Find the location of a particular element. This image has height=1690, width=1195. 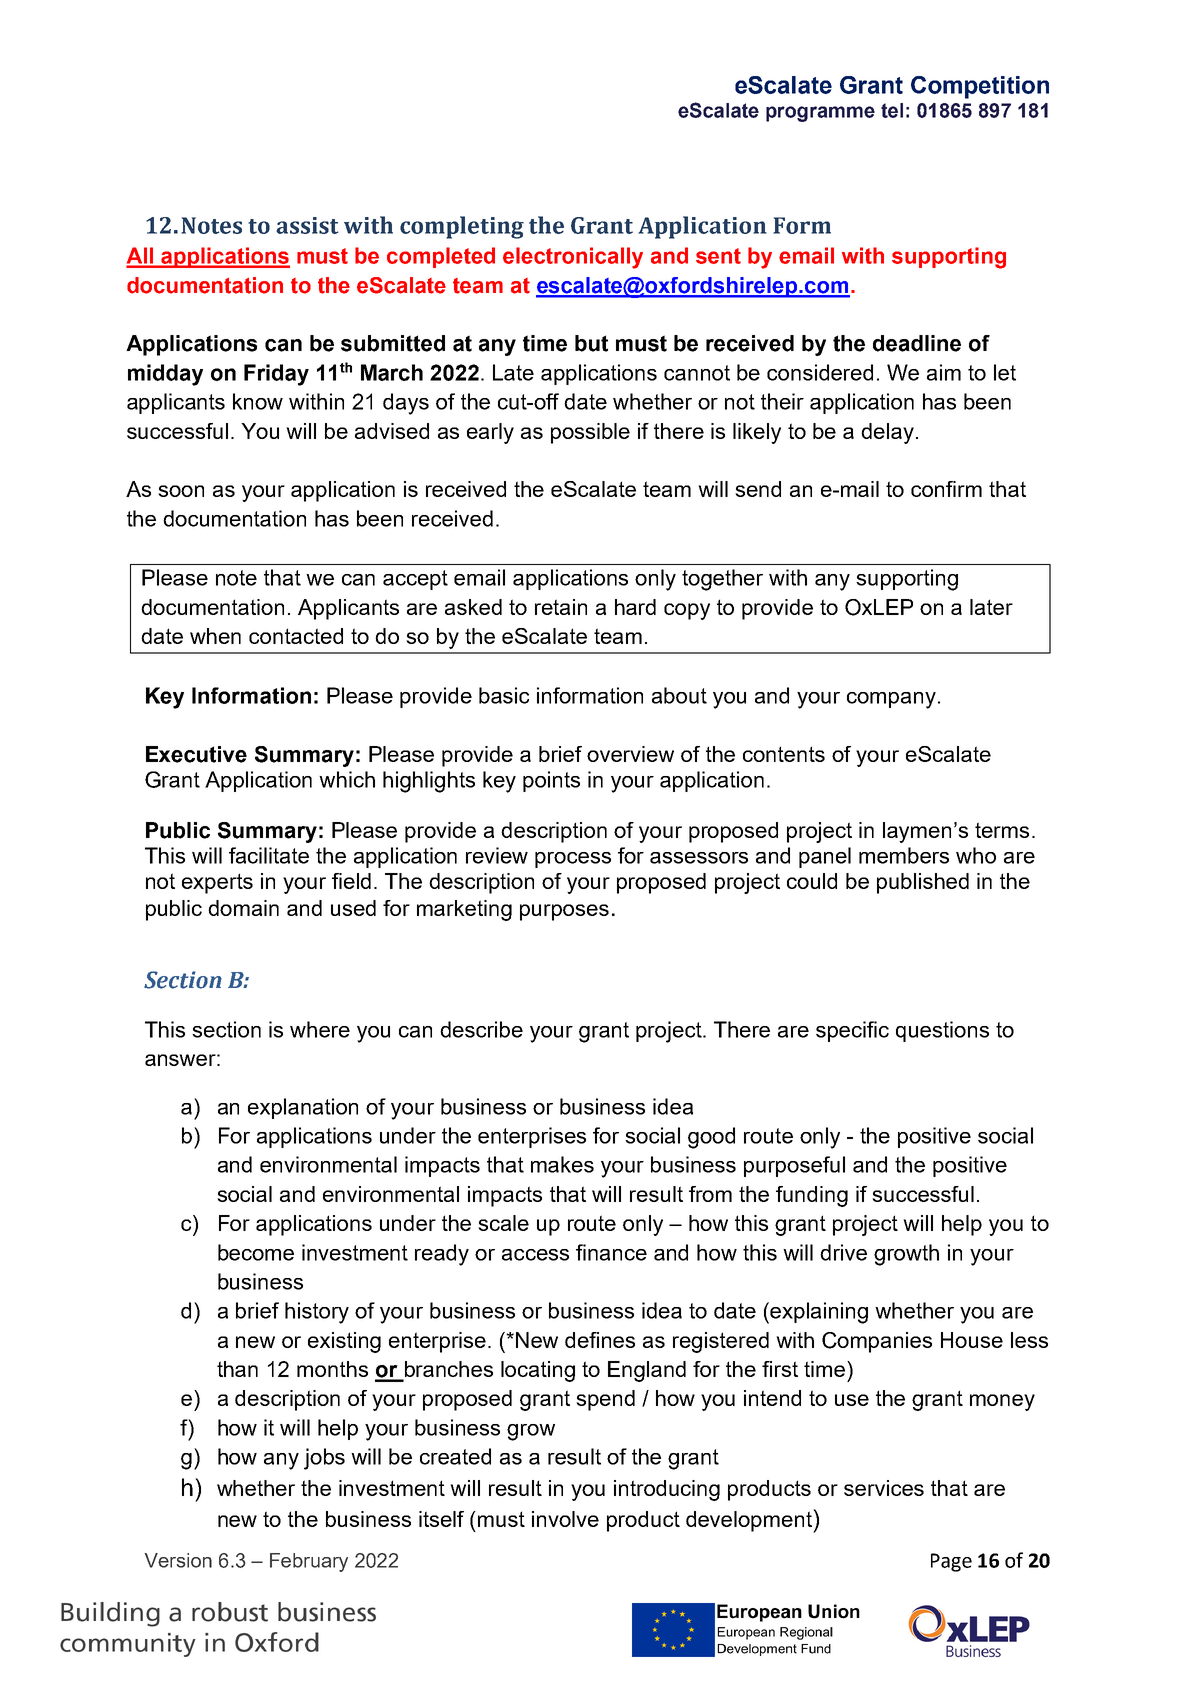

retain is located at coordinates (561, 607).
